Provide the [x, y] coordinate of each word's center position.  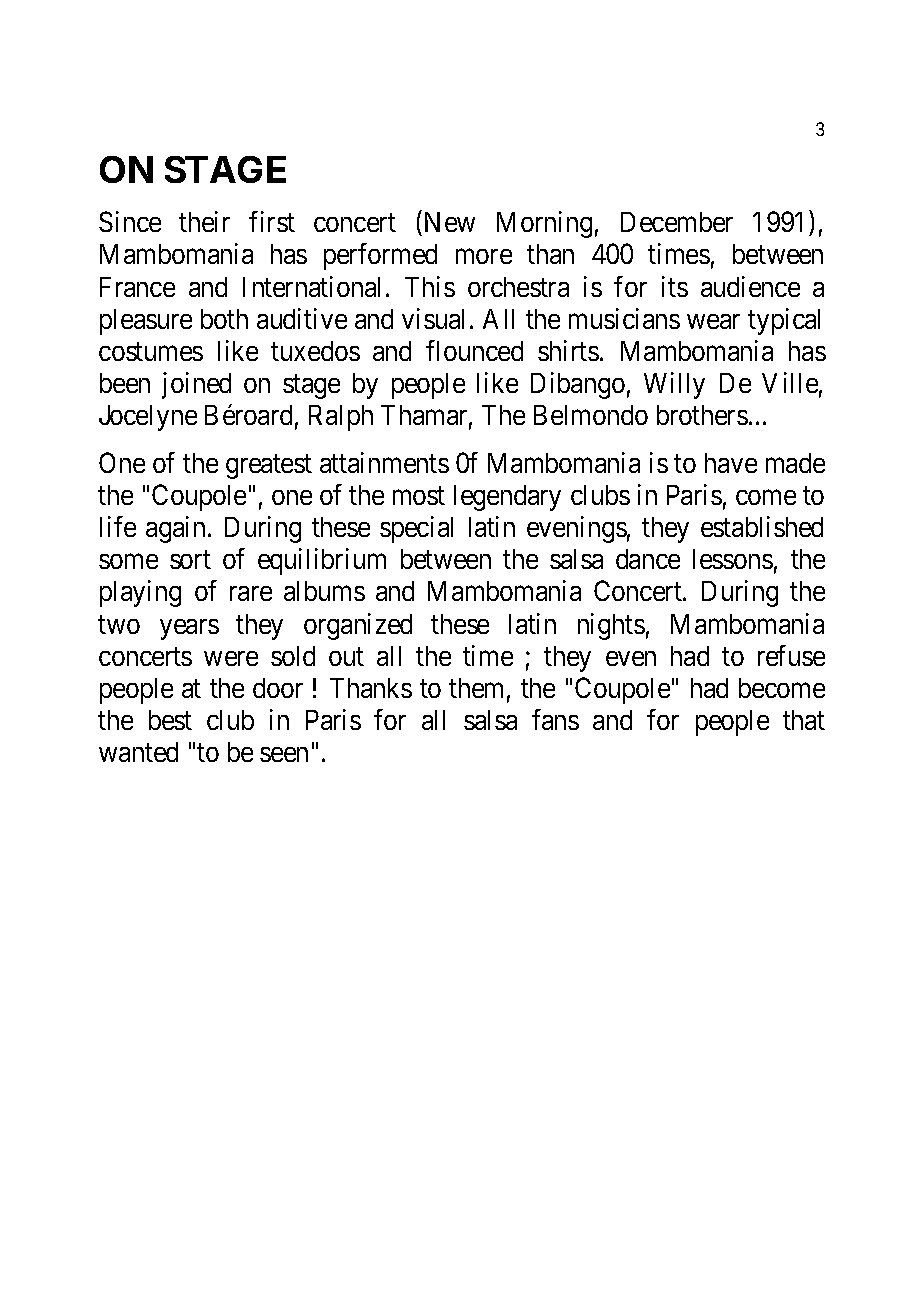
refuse [791, 655]
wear [713, 321]
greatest [269, 467]
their [204, 221]
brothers [702, 415]
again [177, 529]
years [189, 629]
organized [358, 626]
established [762, 526]
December [677, 222]
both [224, 319]
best [170, 720]
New [450, 222]
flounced [474, 350]
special [416, 529]
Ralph [341, 418]
